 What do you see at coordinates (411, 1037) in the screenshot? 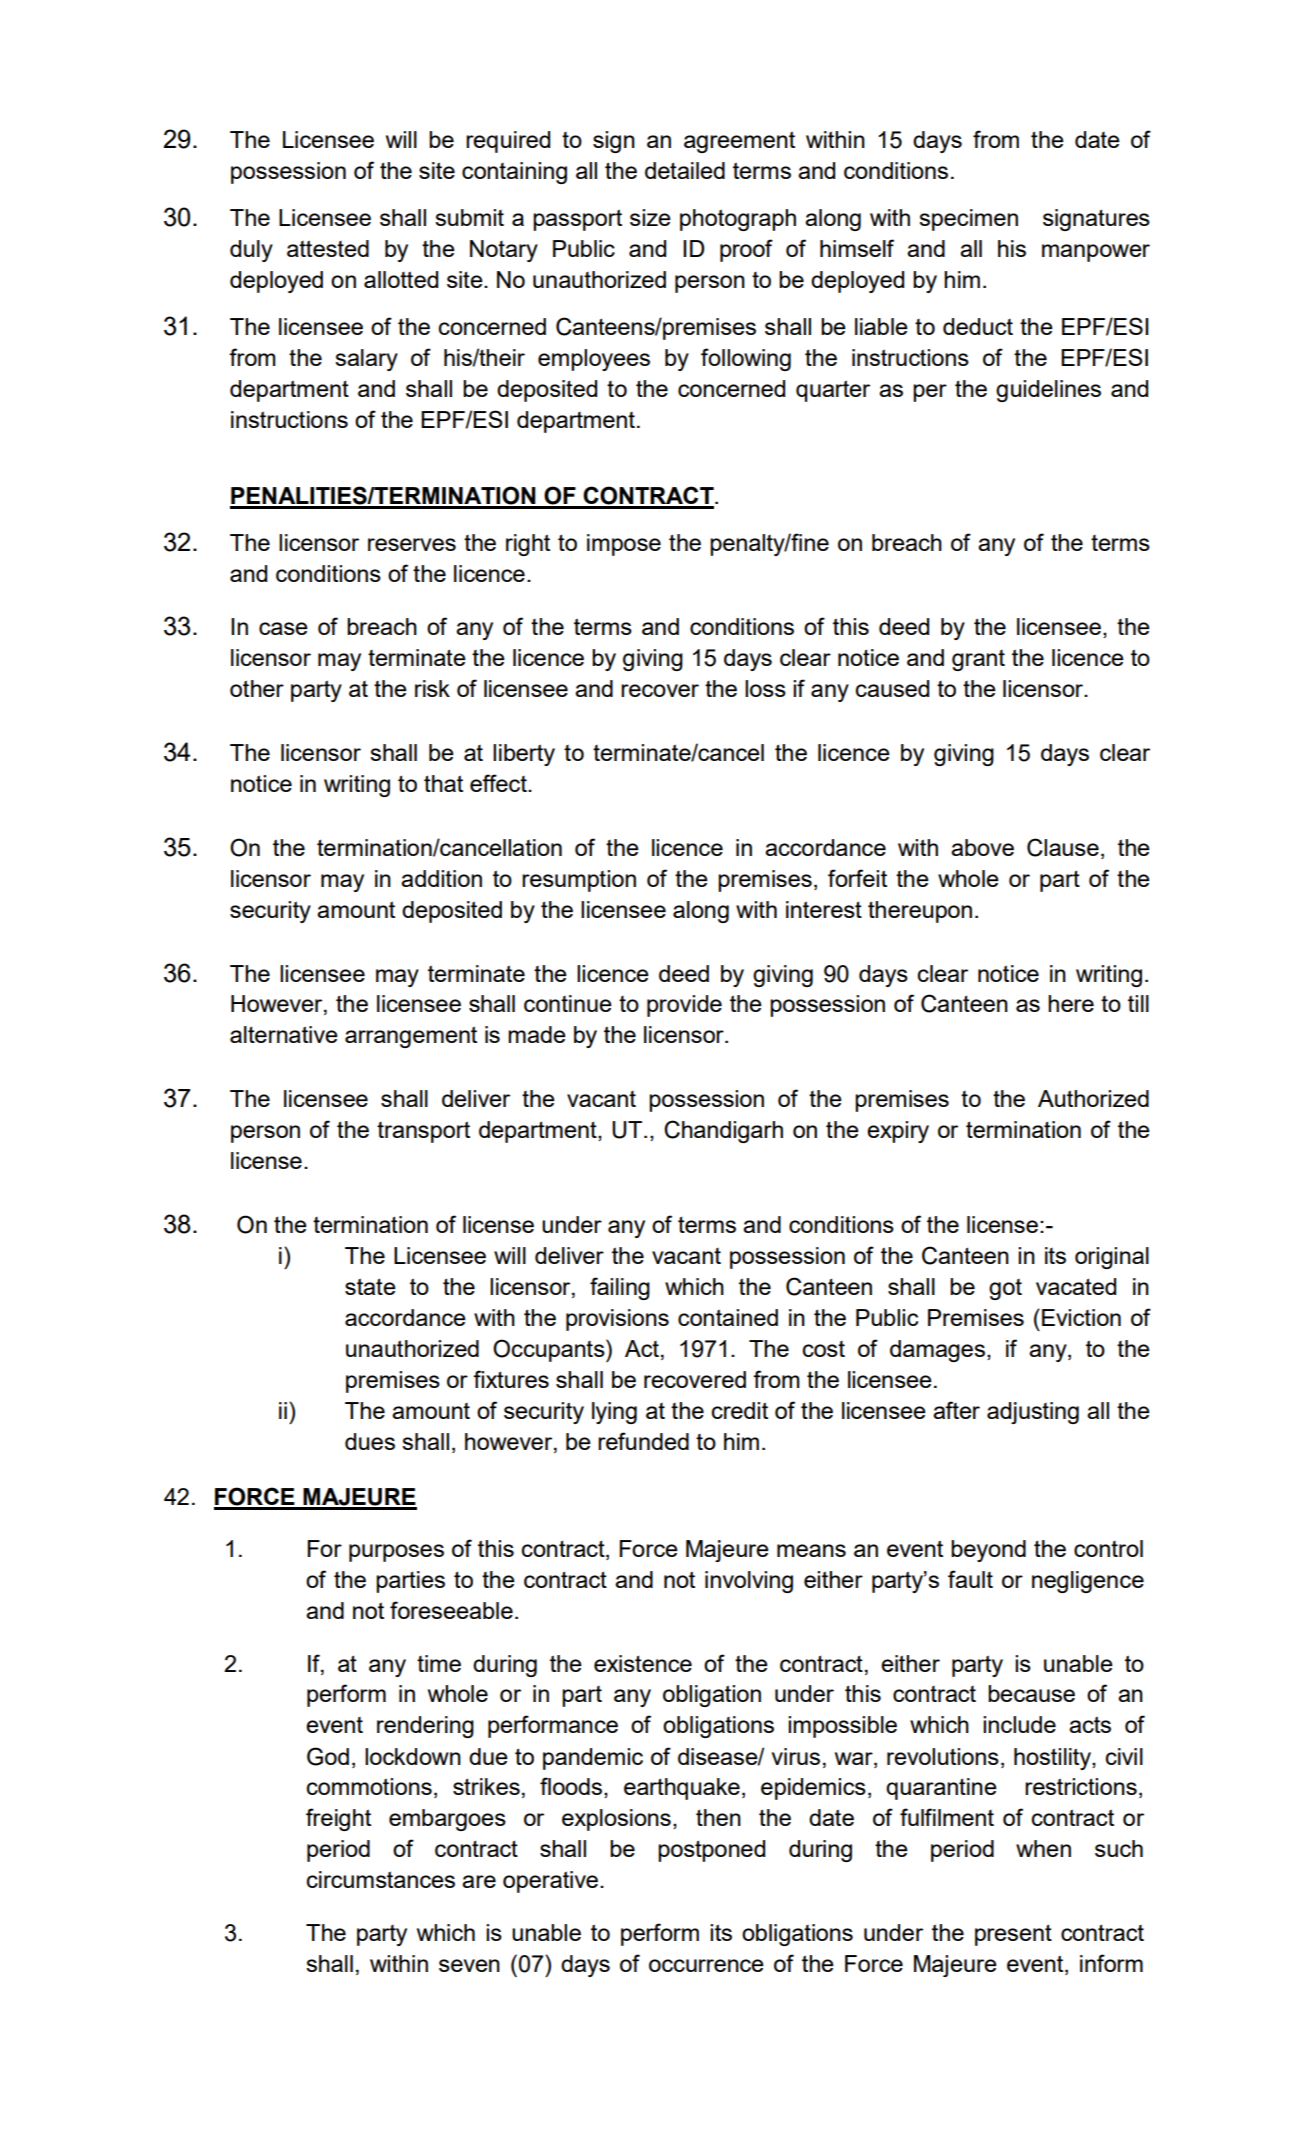
I see `arrangement` at bounding box center [411, 1037].
